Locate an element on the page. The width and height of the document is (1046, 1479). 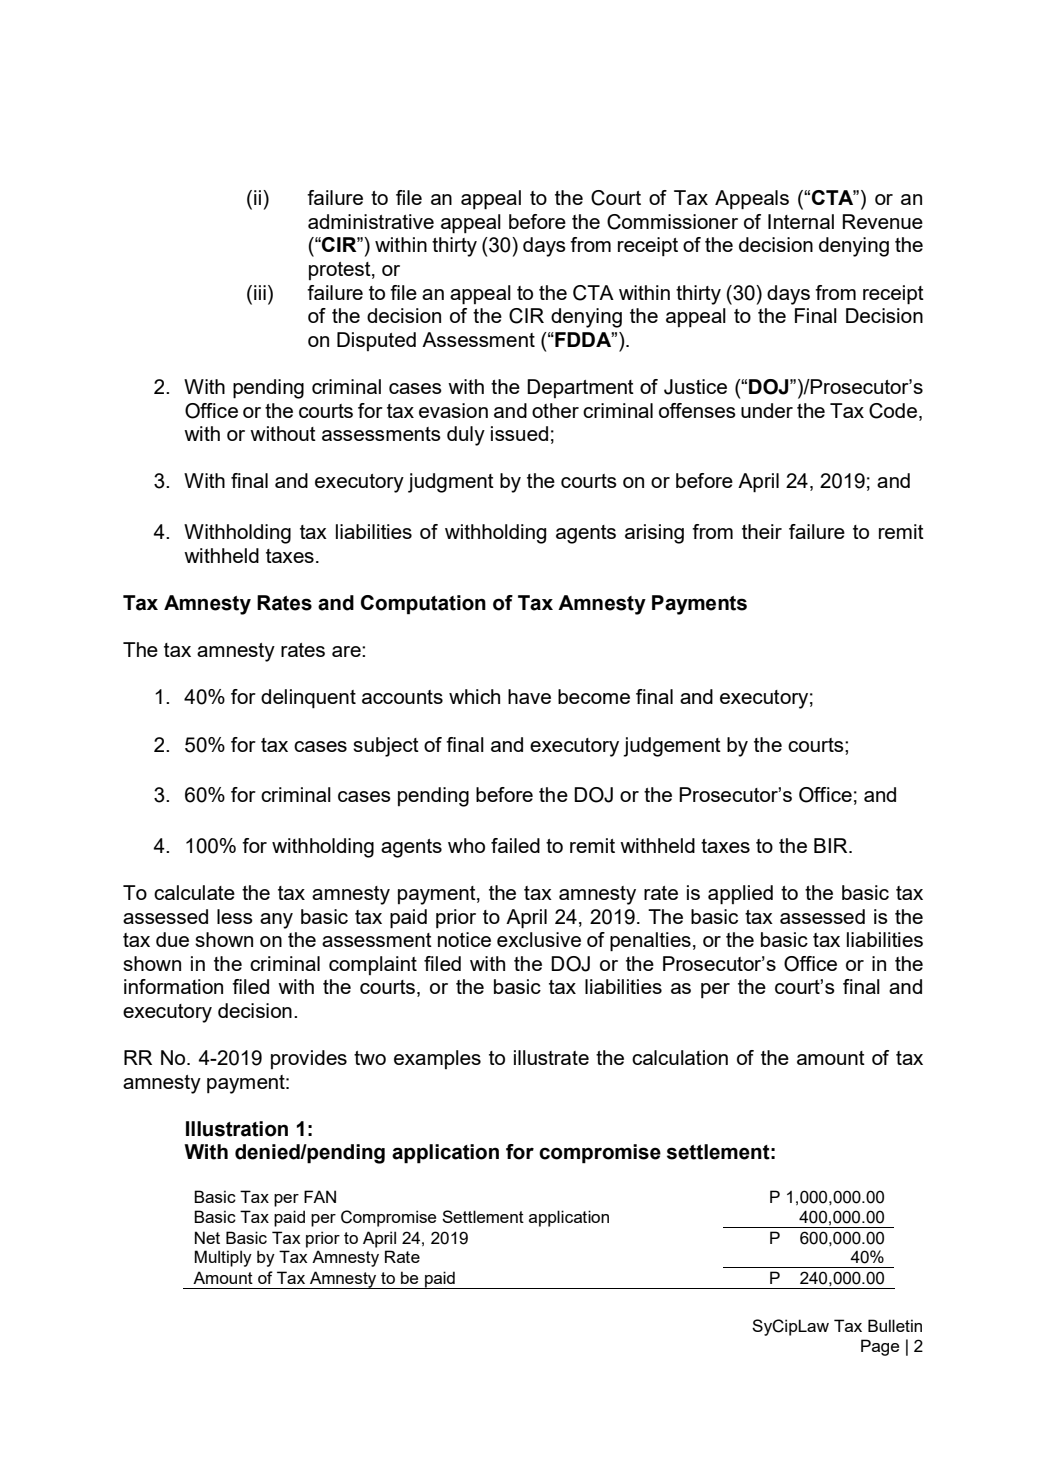
Commissioner is located at coordinates (672, 222).
